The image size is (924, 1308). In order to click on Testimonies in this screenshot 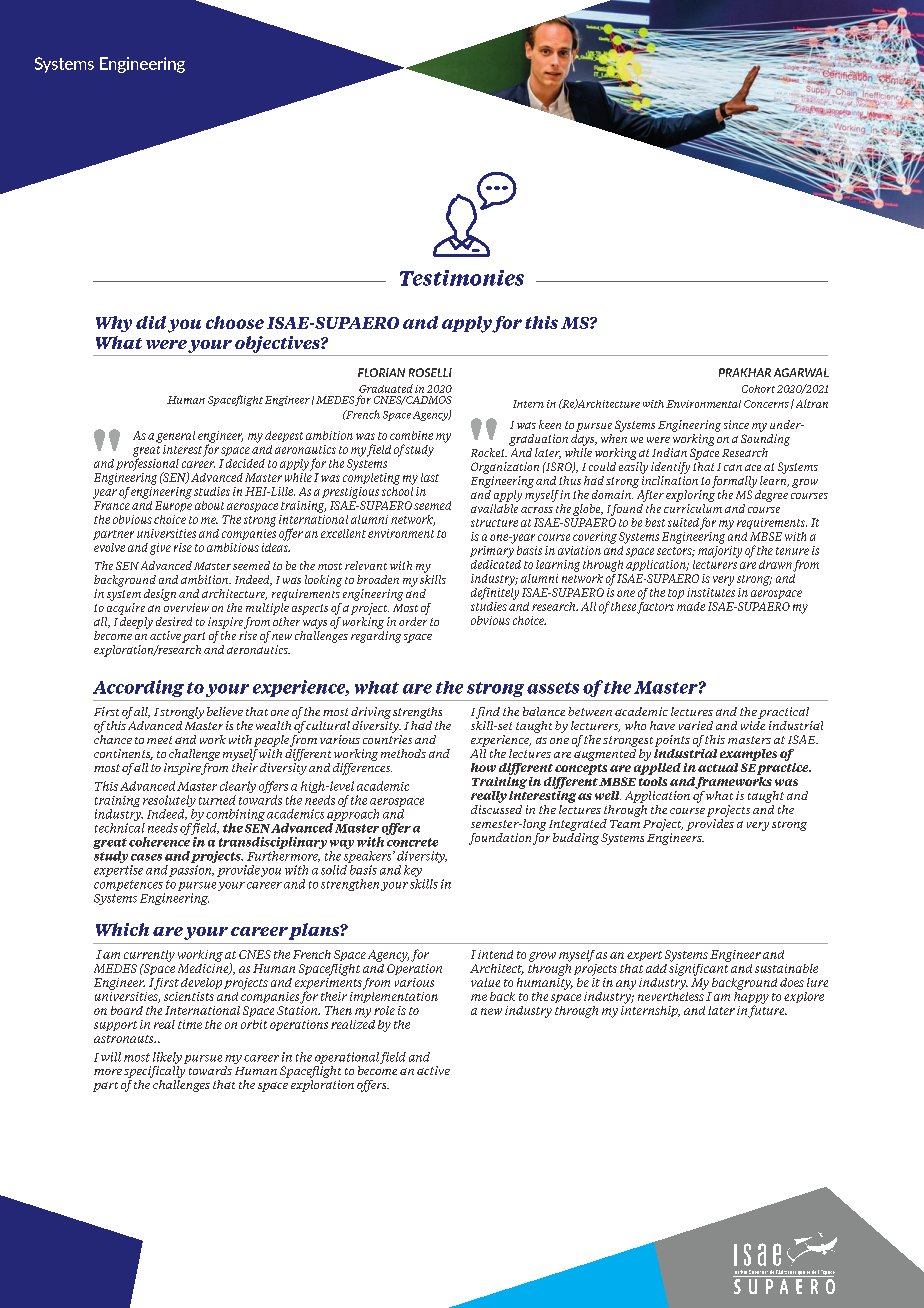, I will do `click(462, 278)`.
